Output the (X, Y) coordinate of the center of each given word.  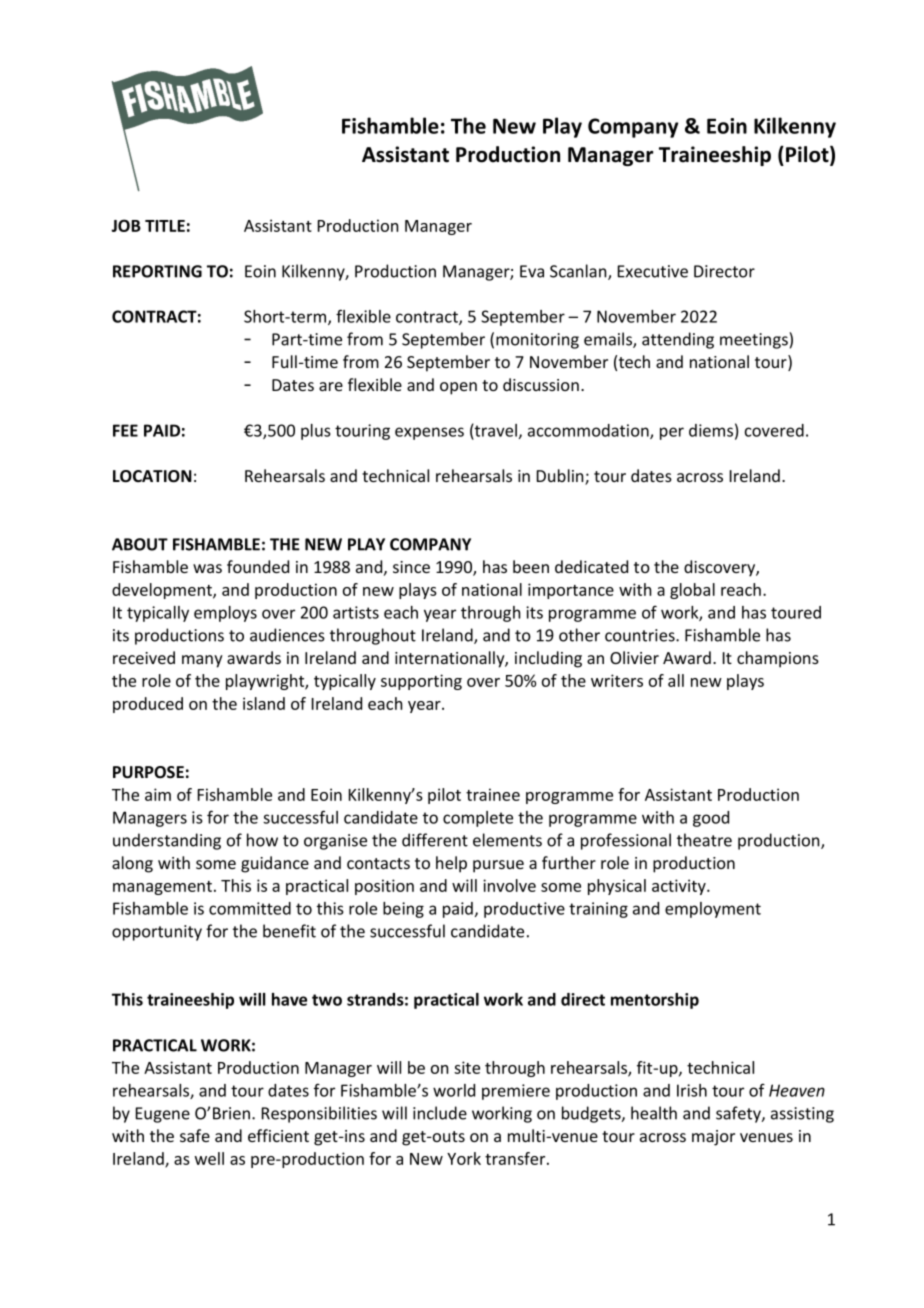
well (209, 1158)
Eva (532, 271)
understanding (167, 841)
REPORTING (157, 271)
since (411, 567)
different (435, 840)
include (440, 1113)
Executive (653, 271)
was (207, 568)
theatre (704, 840)
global (692, 591)
